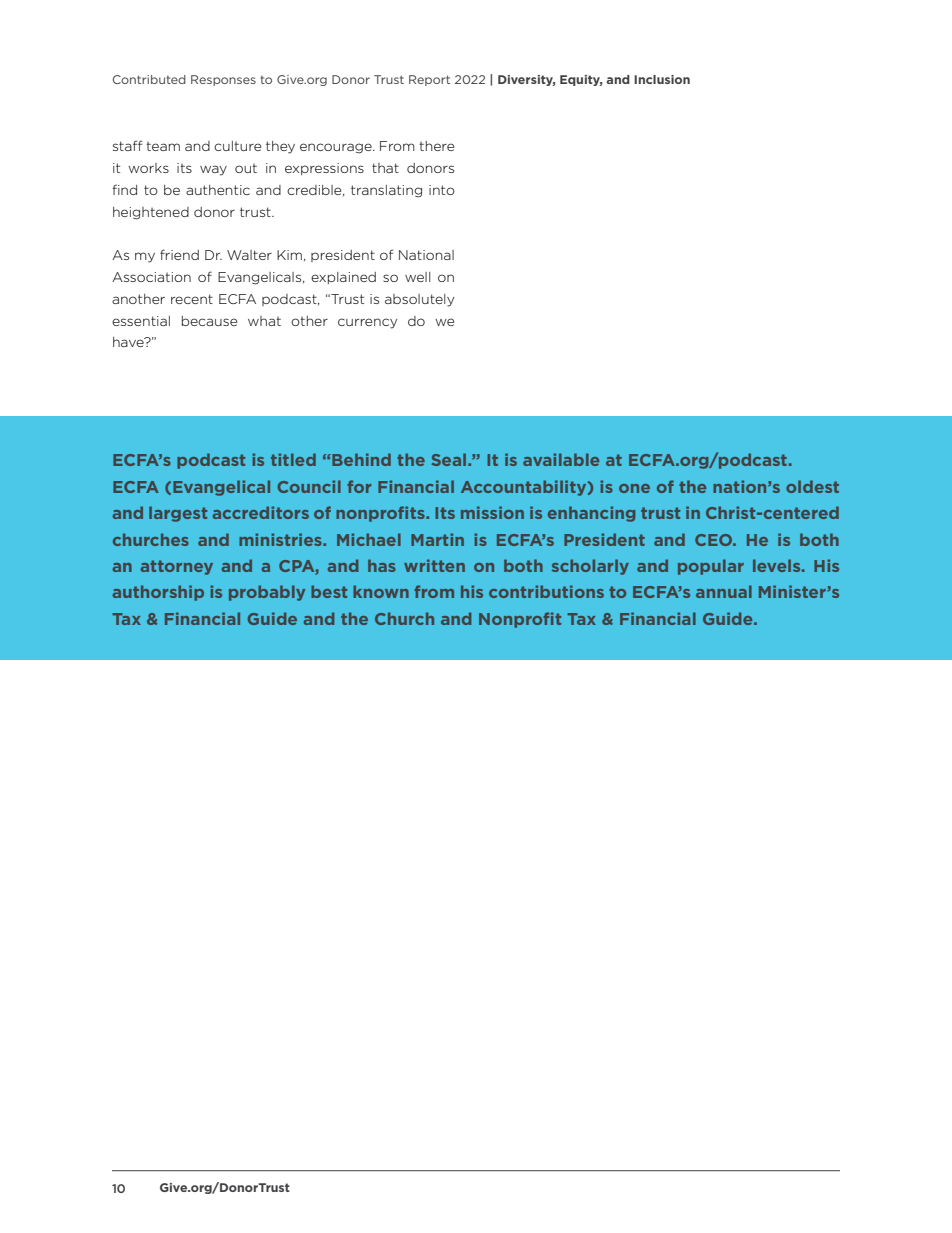  Describe the element at coordinates (419, 300) in the document. I see `absolutely` at that location.
